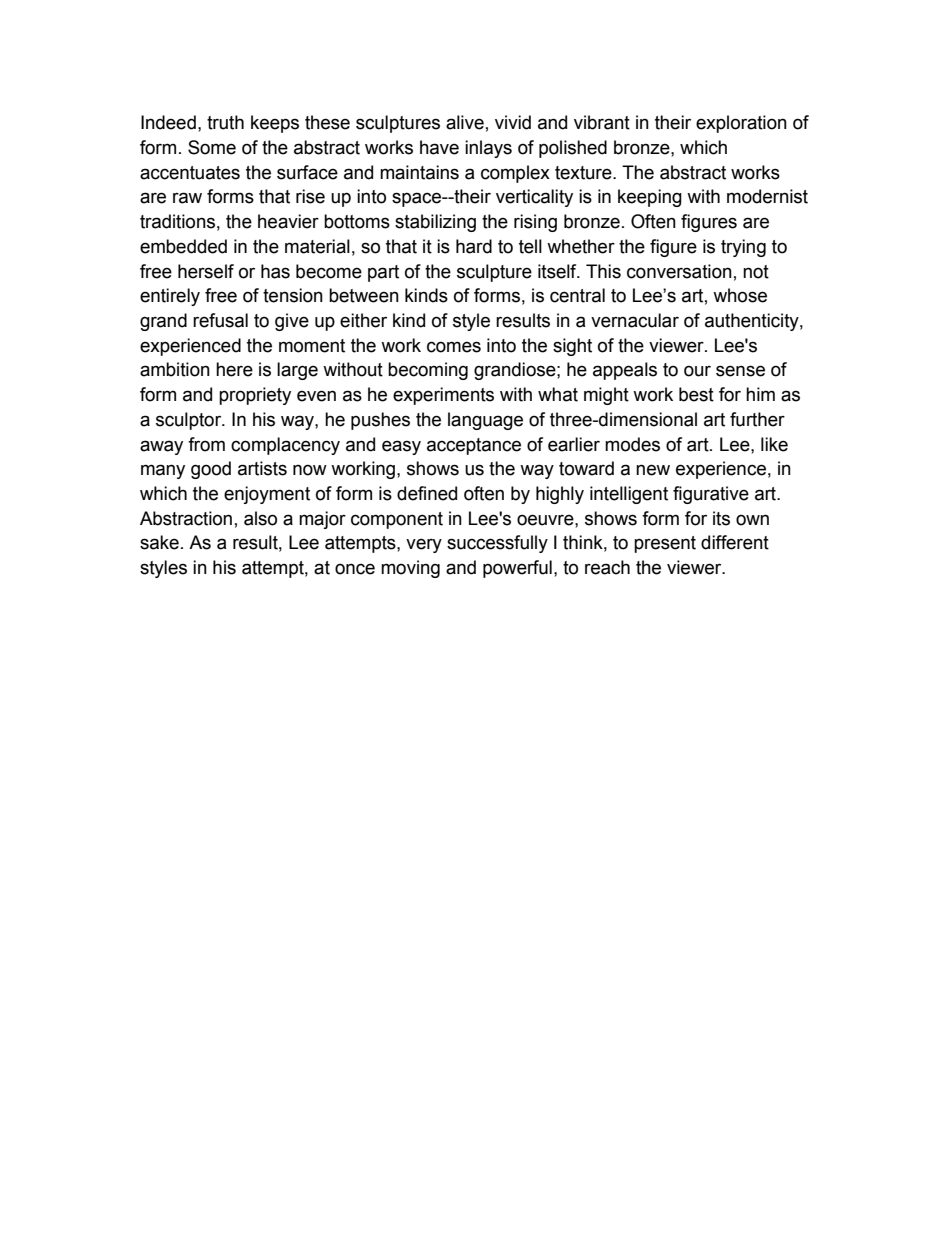 The image size is (952, 1233). What do you see at coordinates (225, 122) in the page?
I see `truth` at bounding box center [225, 122].
